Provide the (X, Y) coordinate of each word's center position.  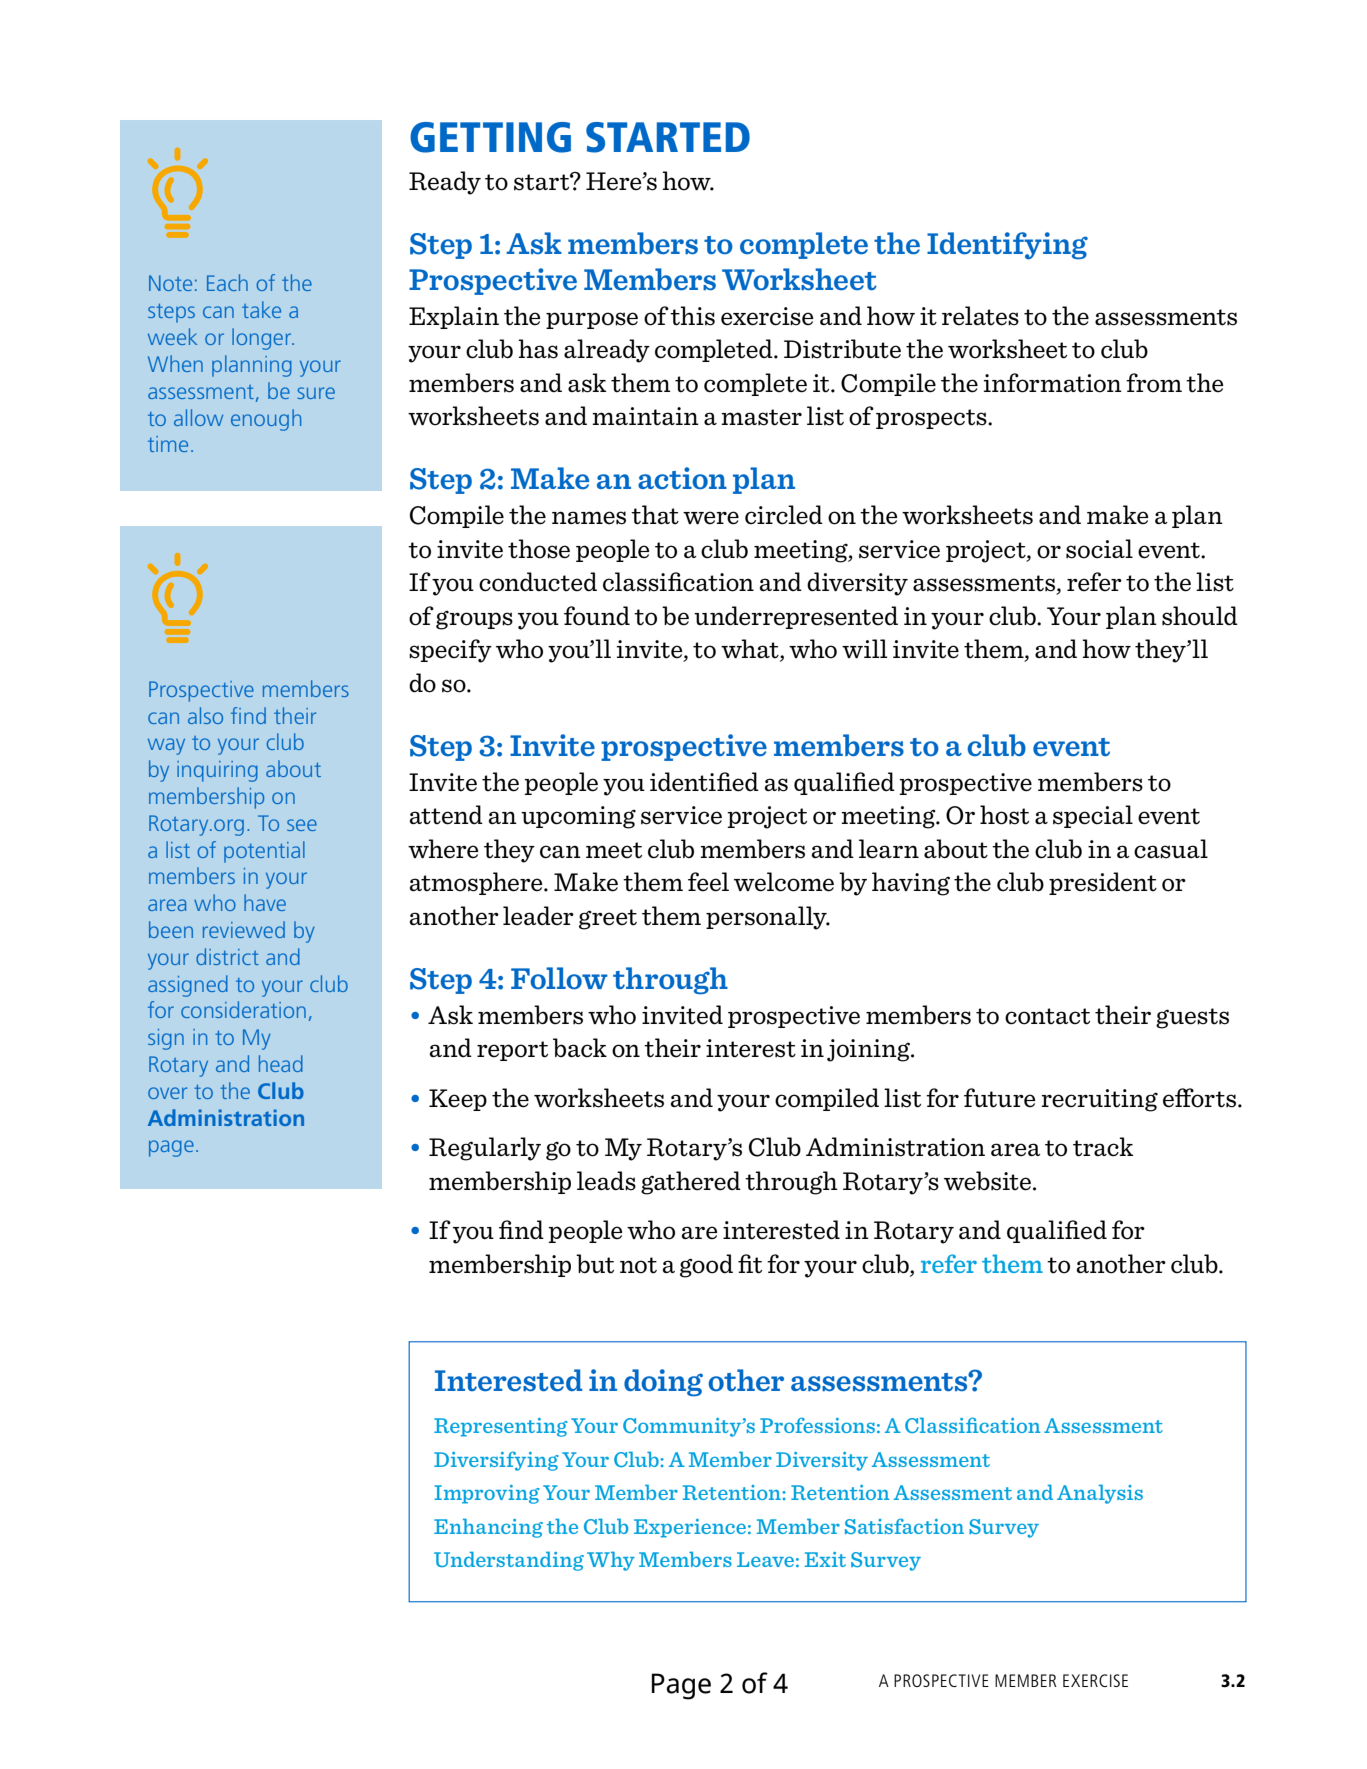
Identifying (1007, 246)
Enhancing (488, 1528)
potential (264, 852)
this (692, 316)
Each (227, 282)
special (1093, 816)
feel (708, 882)
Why (611, 1561)
